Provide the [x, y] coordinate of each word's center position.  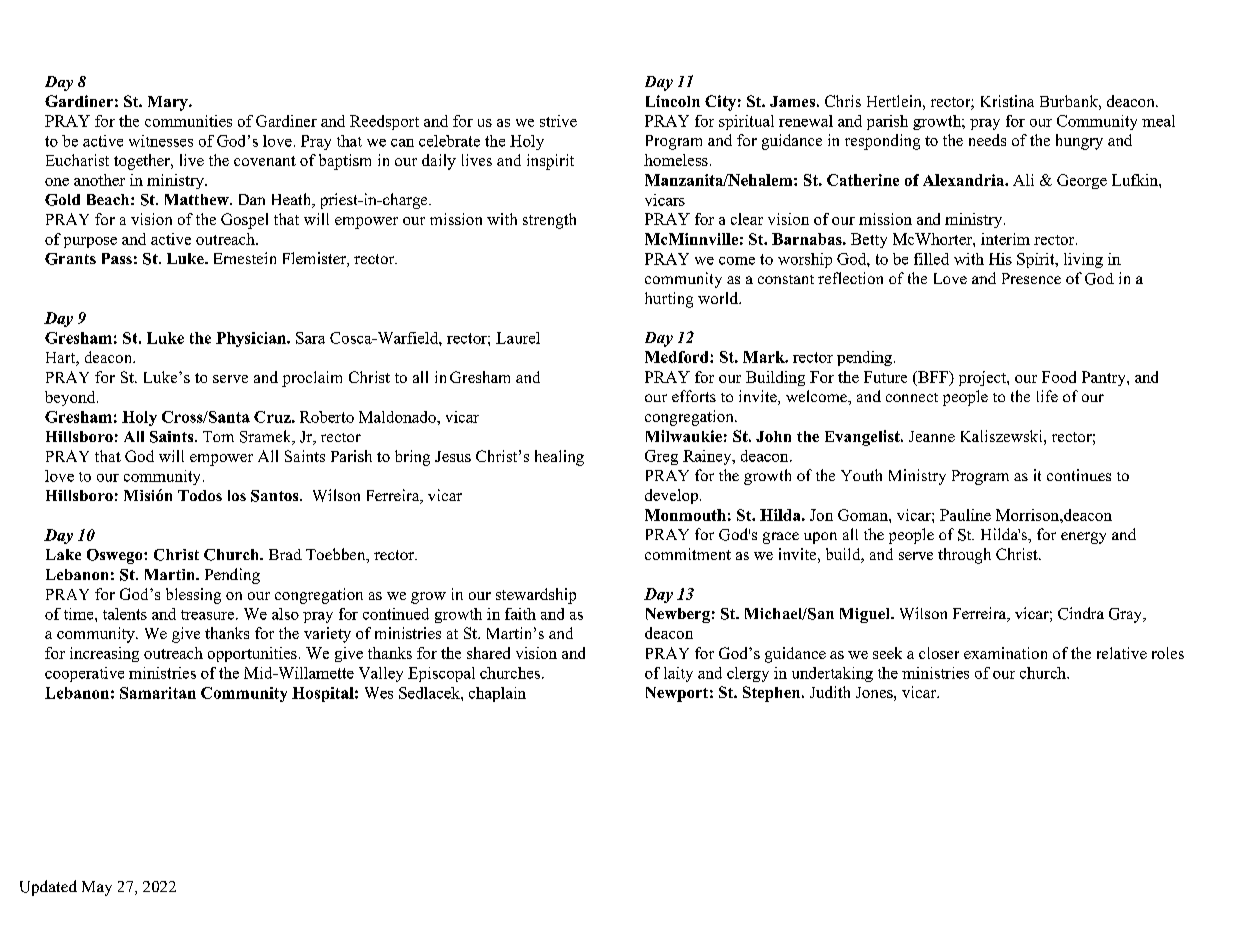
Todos [200, 495]
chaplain [497, 694]
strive [558, 121]
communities [188, 121]
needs [987, 140]
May [97, 888]
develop [671, 496]
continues [1079, 475]
